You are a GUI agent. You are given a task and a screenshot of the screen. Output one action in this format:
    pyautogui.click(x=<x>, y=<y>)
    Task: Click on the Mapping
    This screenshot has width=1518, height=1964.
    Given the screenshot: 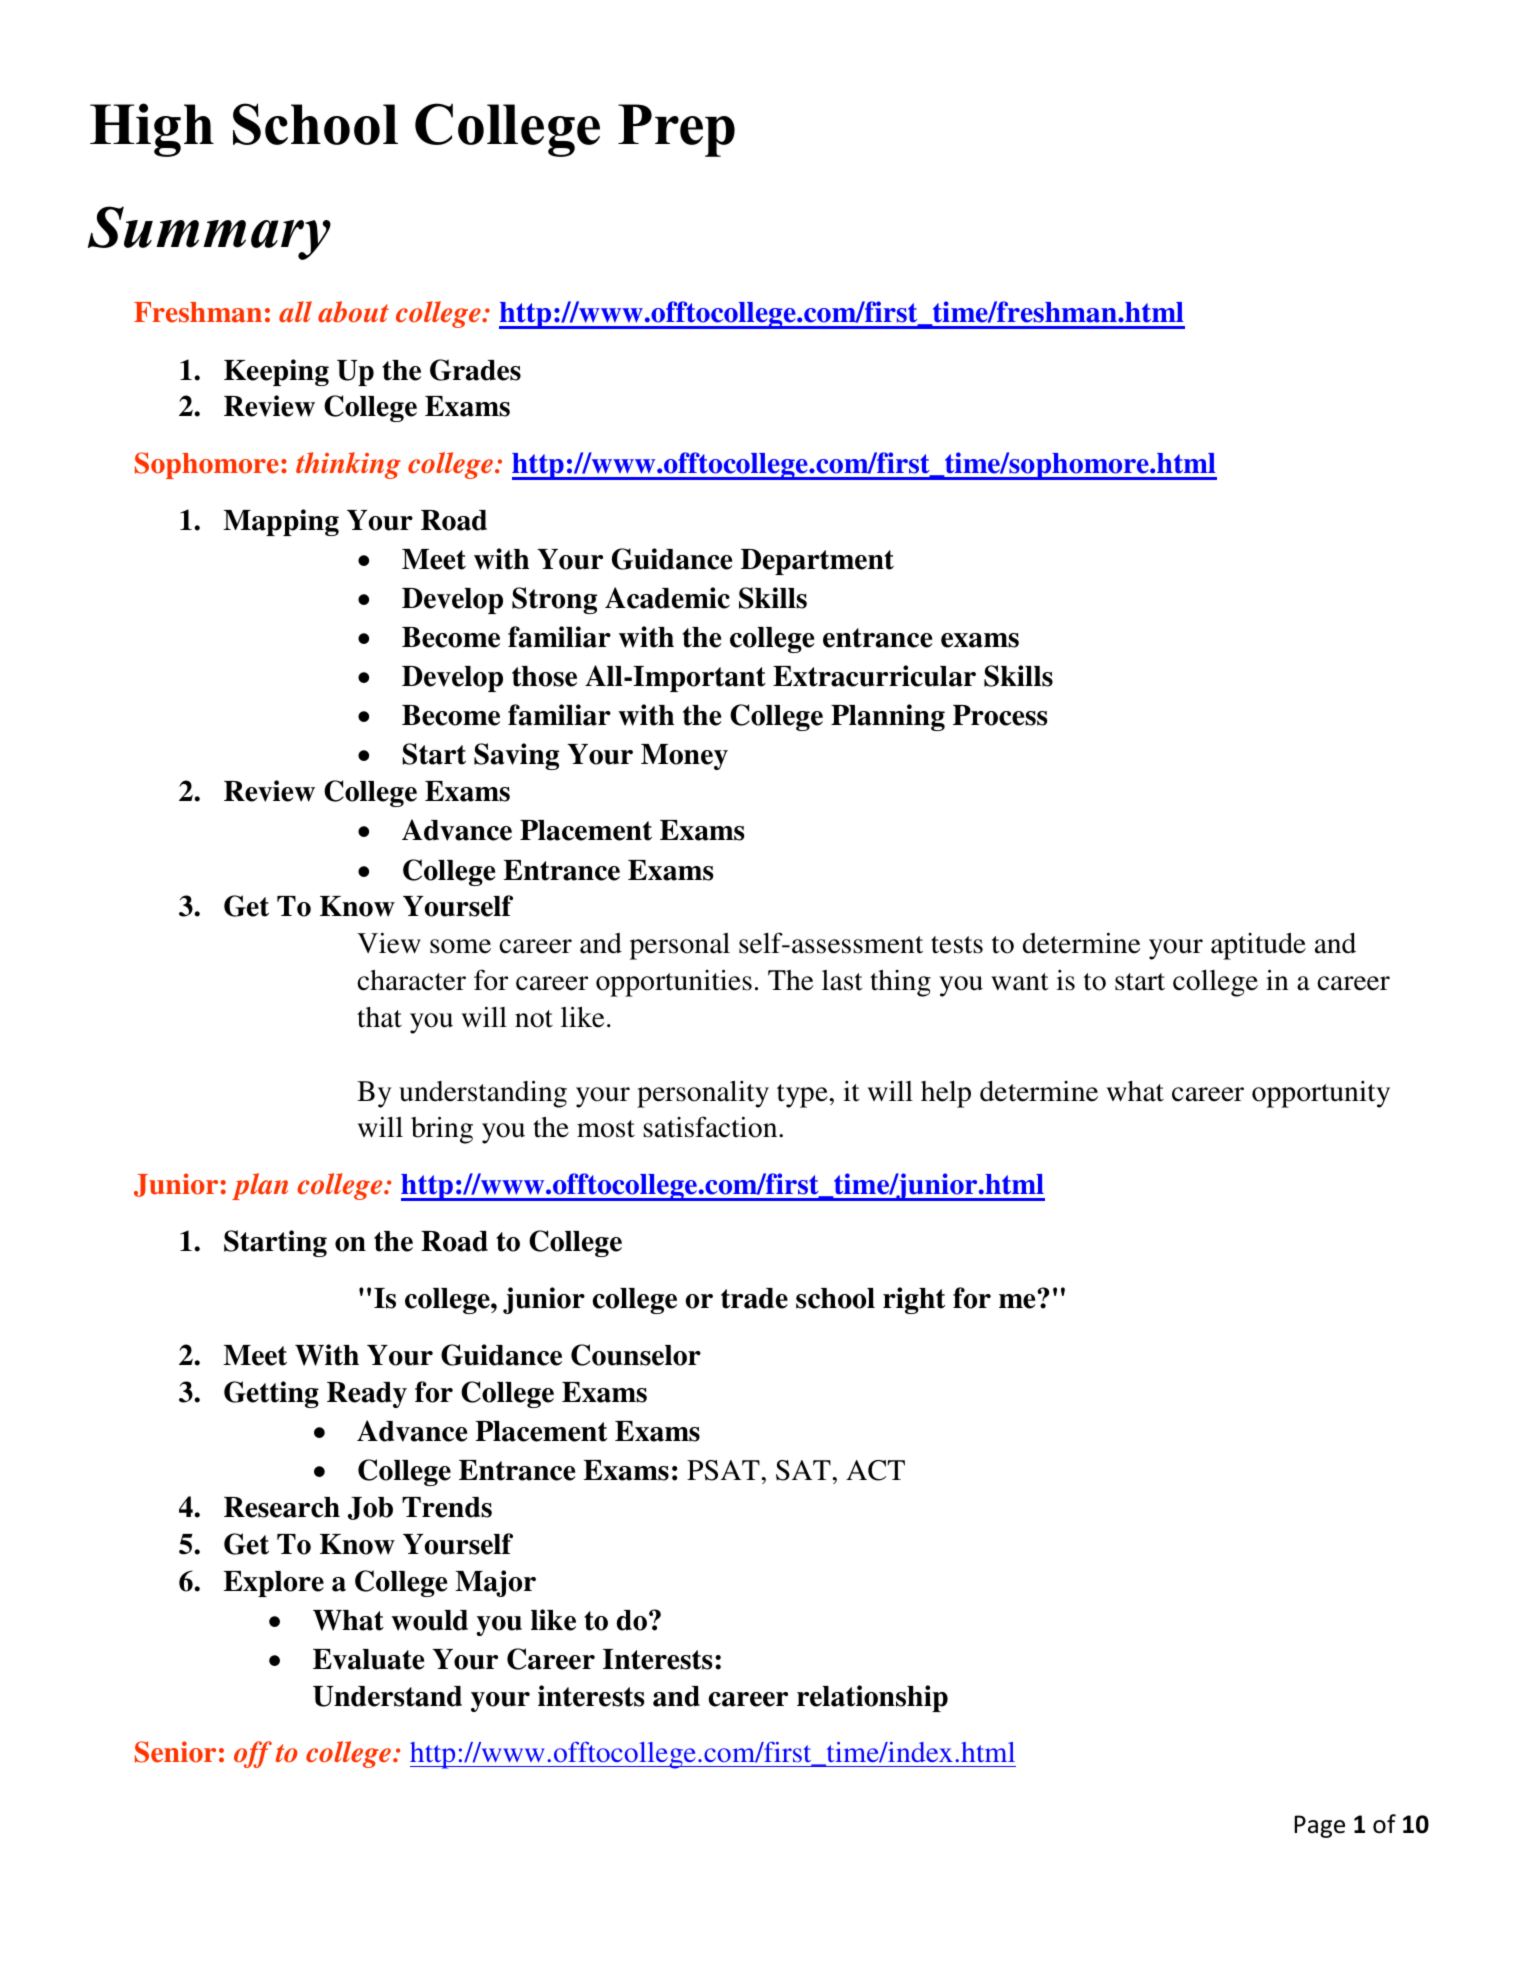 What is the action you would take?
    pyautogui.click(x=281, y=522)
